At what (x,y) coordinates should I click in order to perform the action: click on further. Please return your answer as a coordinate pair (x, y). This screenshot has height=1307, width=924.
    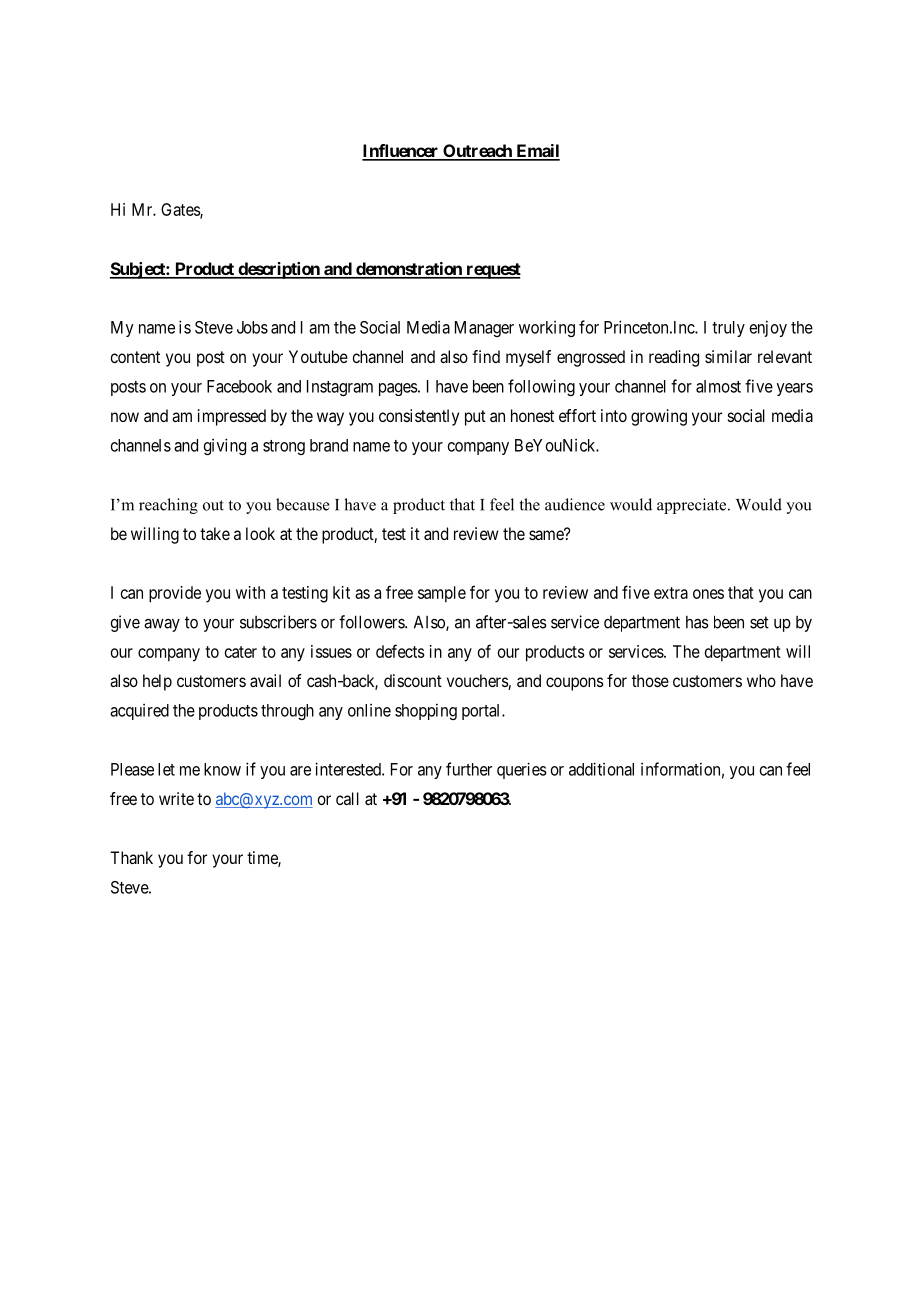
    Looking at the image, I should click on (469, 769).
